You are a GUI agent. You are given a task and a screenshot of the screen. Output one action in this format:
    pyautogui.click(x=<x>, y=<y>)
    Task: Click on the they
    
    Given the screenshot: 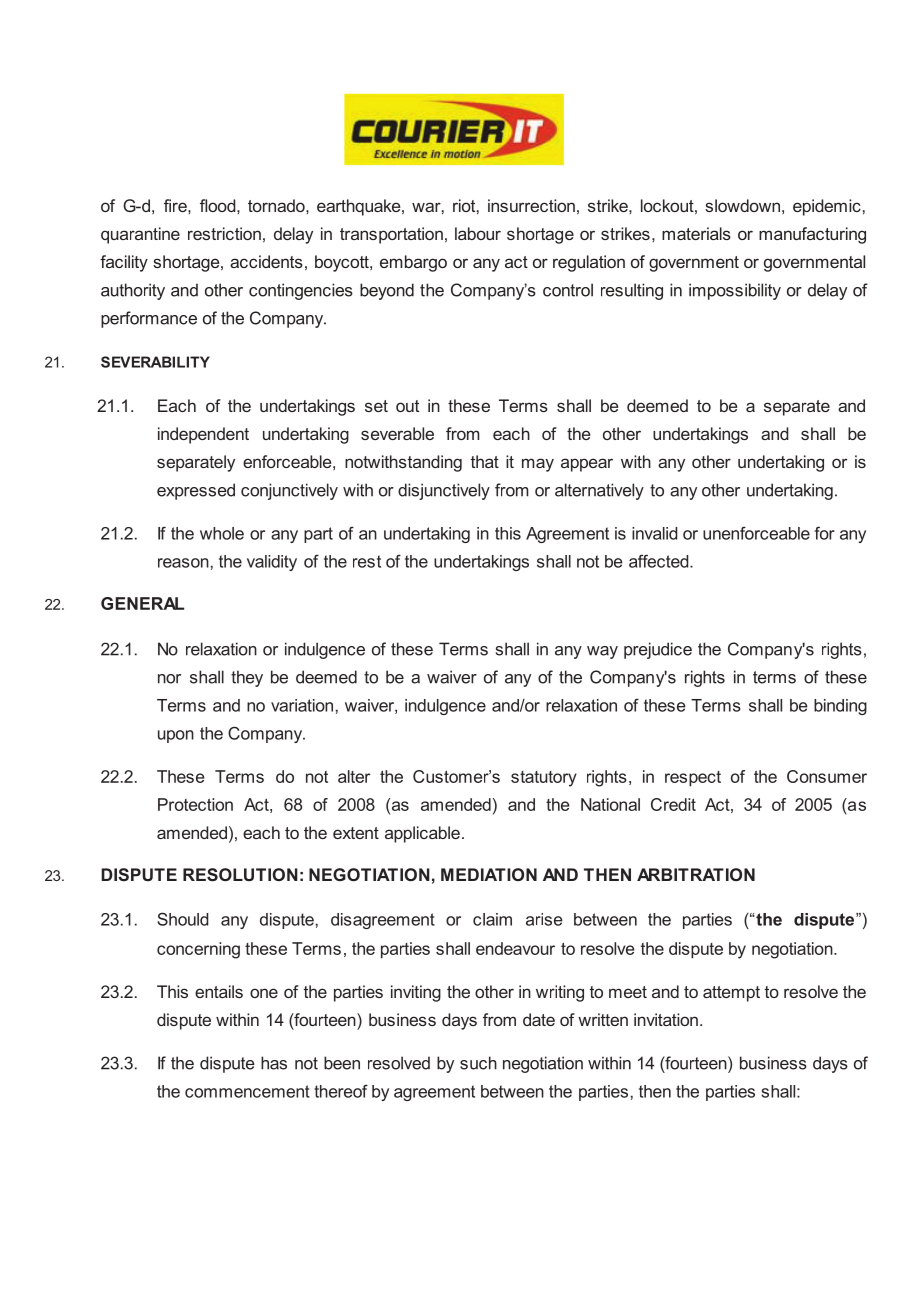 What is the action you would take?
    pyautogui.click(x=247, y=678)
